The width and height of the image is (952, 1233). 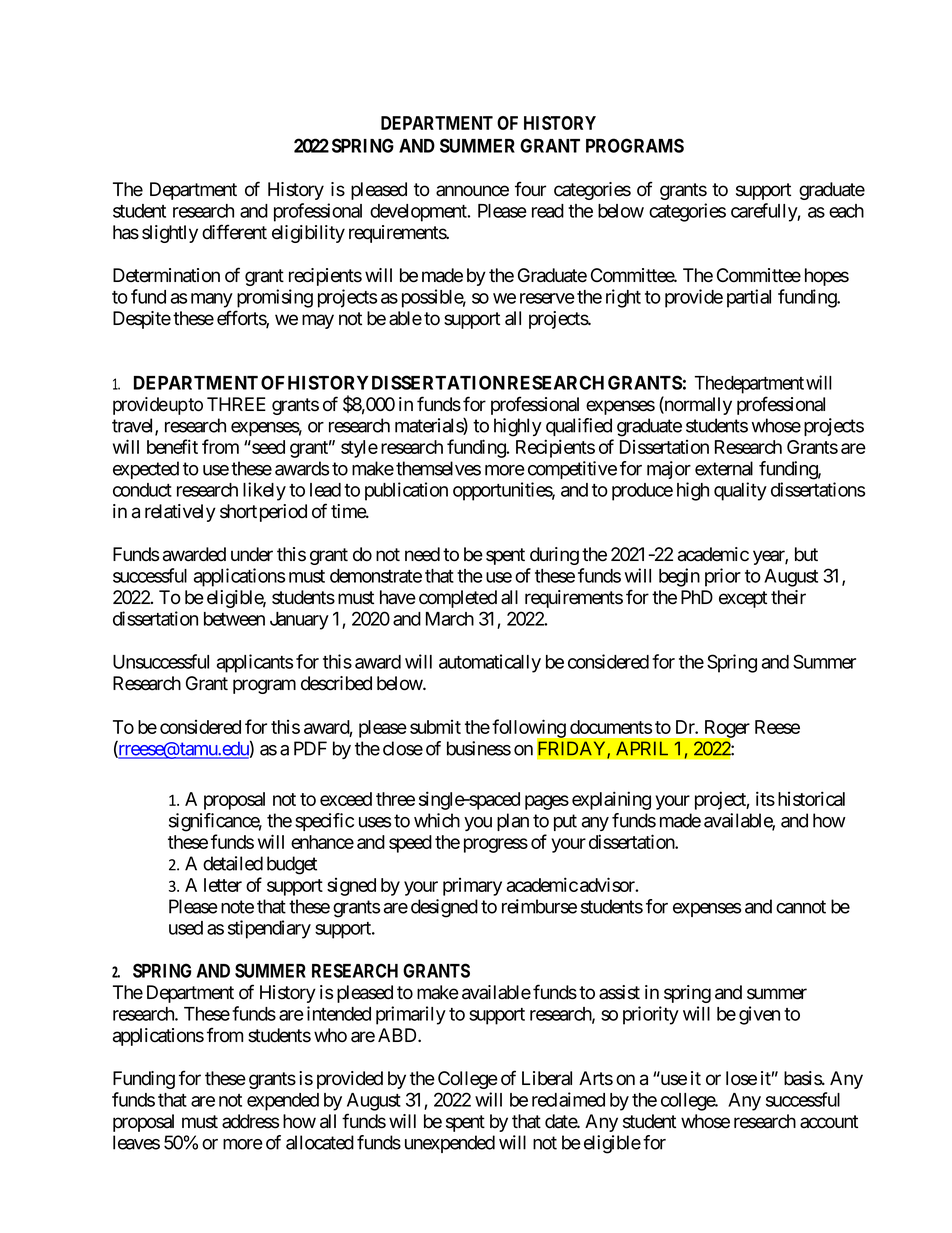 I want to click on different, so click(x=234, y=232).
